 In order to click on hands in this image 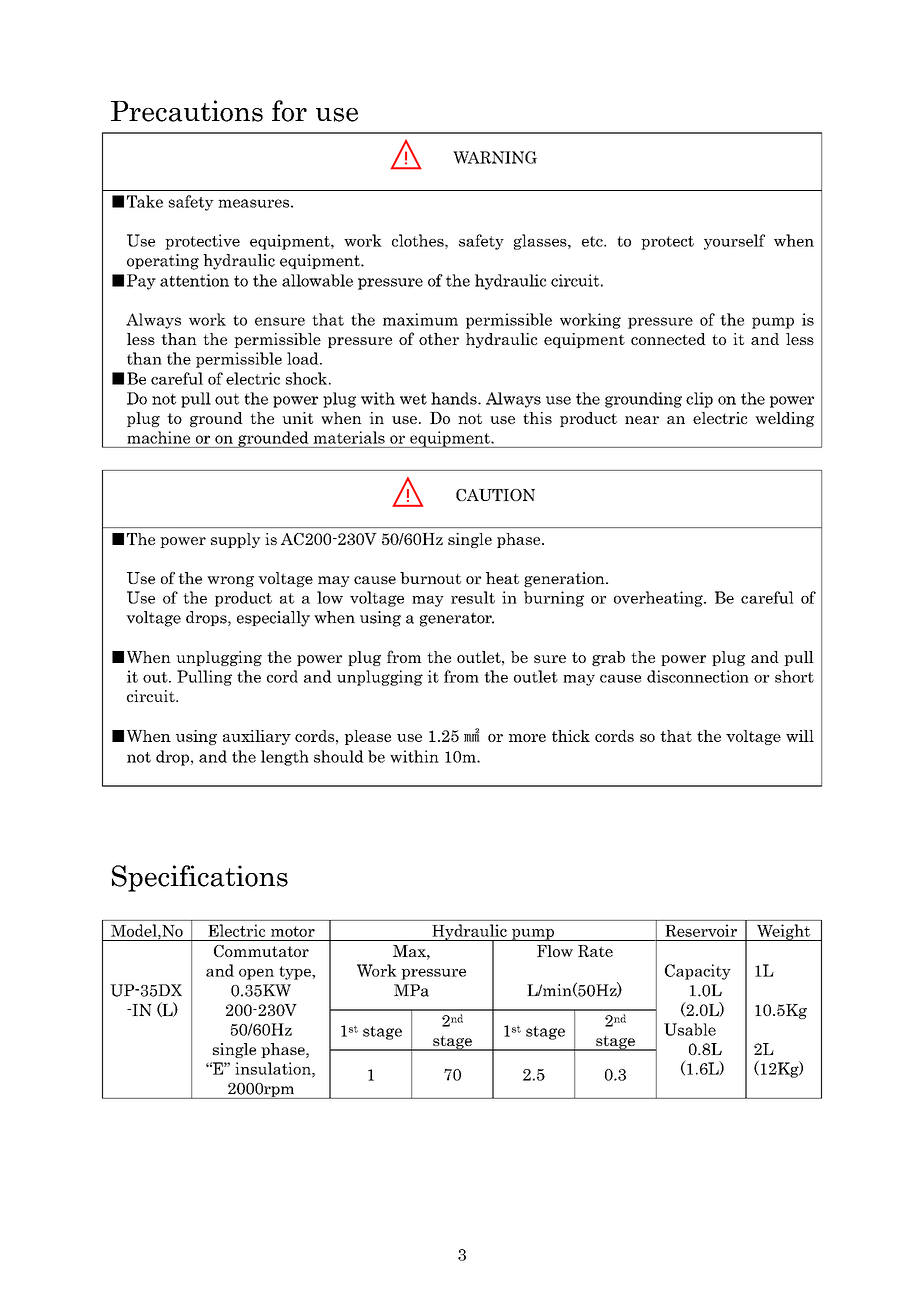, I will do `click(455, 398)`.
